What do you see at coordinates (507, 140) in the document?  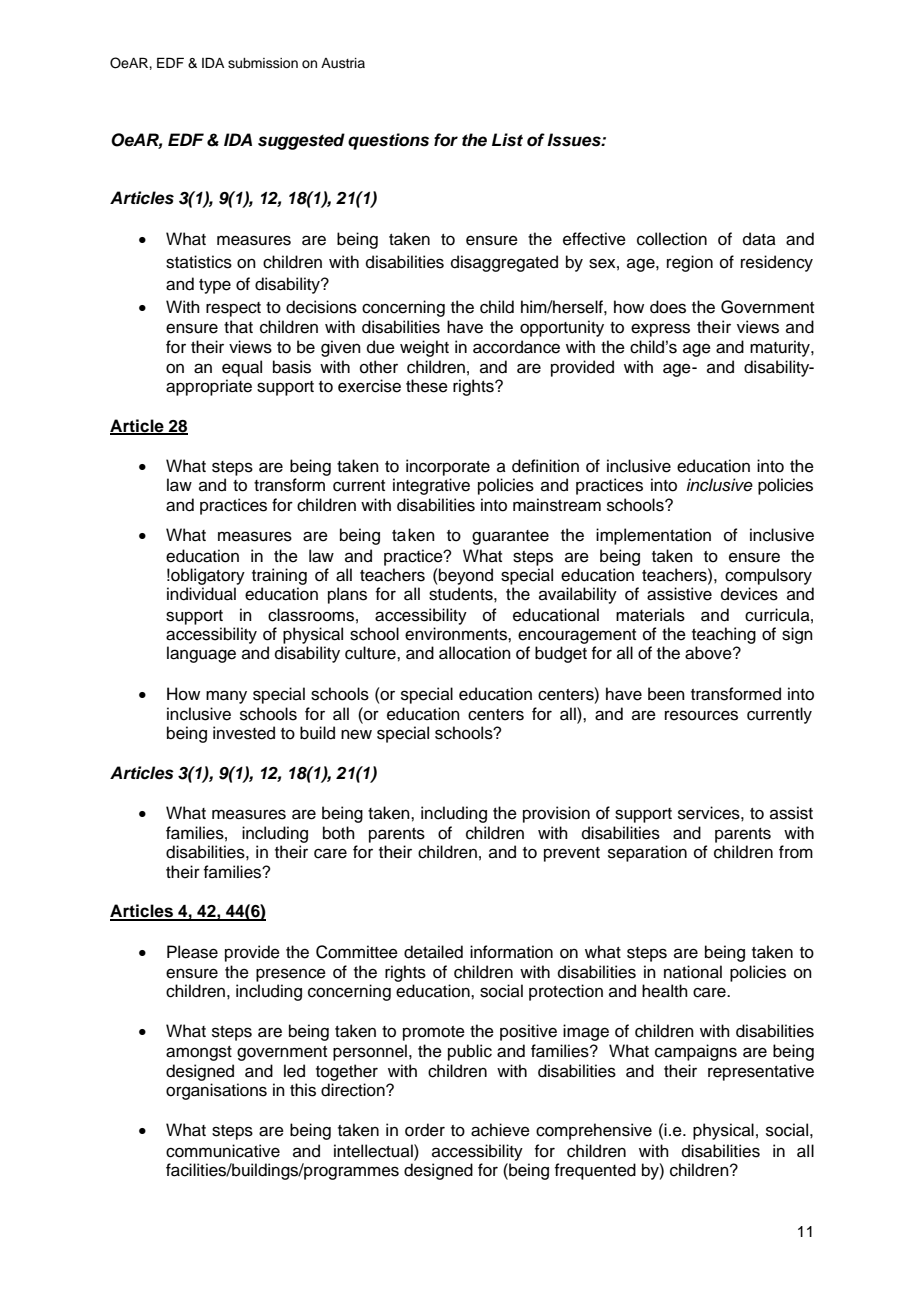 I see `List` at bounding box center [507, 140].
